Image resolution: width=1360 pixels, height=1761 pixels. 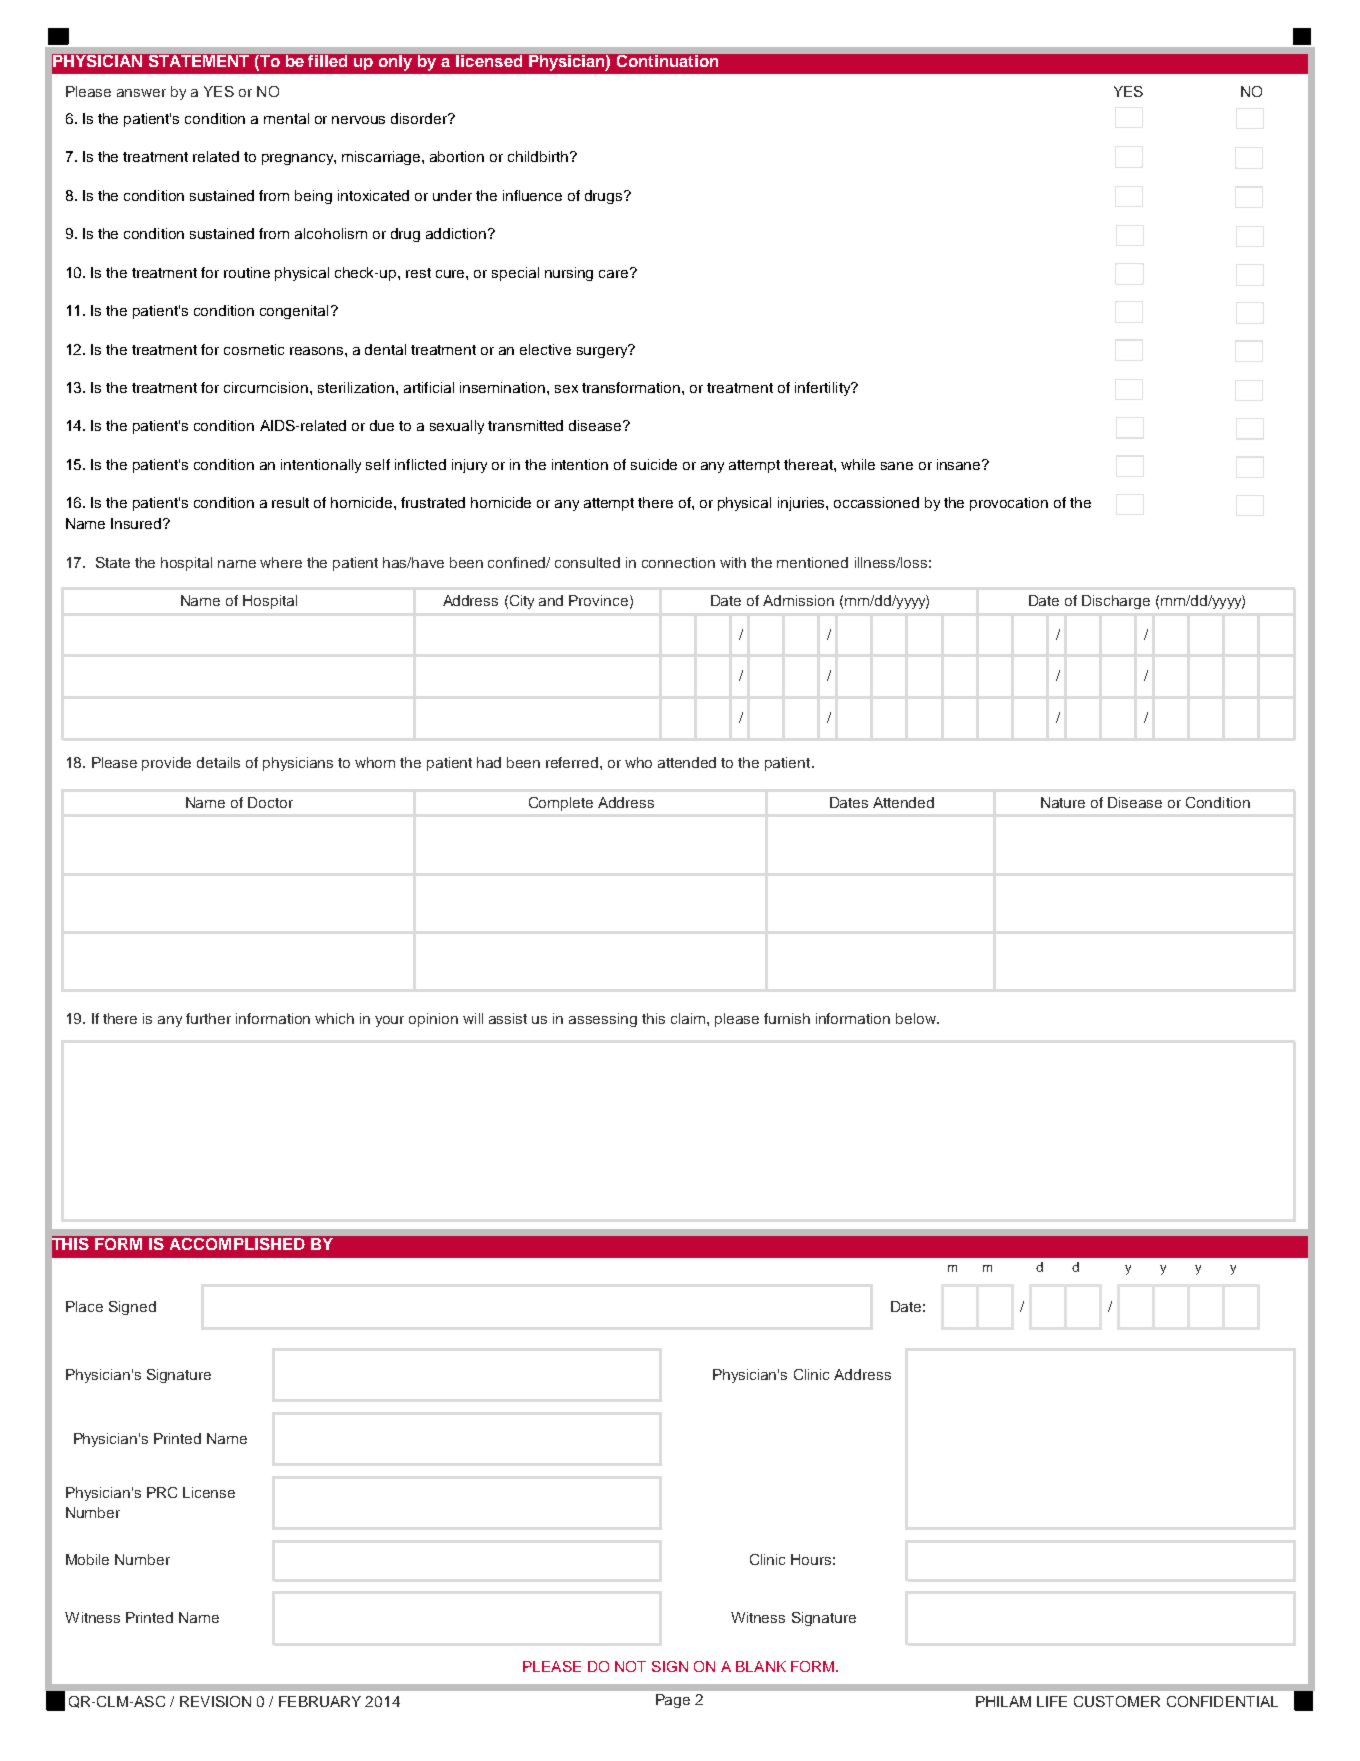 What do you see at coordinates (270, 802) in the page?
I see `Doctor` at bounding box center [270, 802].
